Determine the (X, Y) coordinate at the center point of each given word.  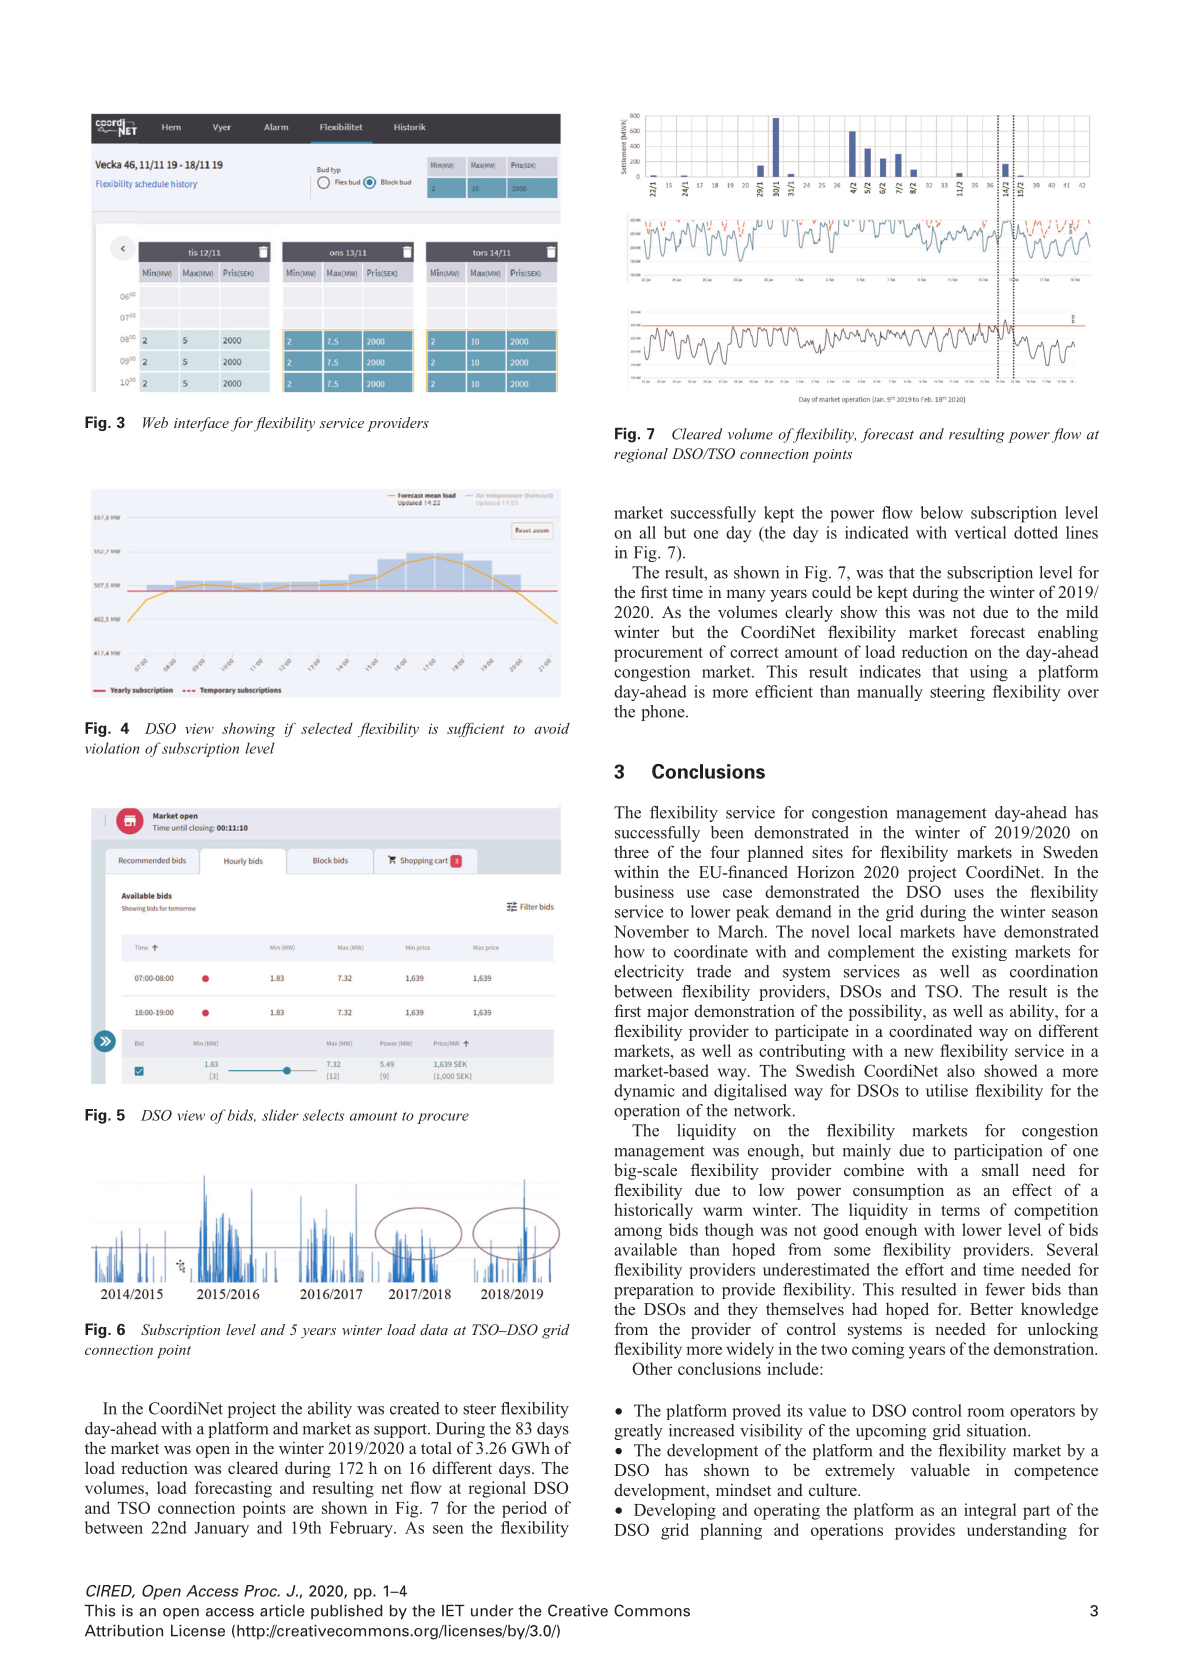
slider (280, 1115)
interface (201, 424)
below (941, 512)
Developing (675, 1511)
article (282, 1611)
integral (990, 1511)
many (746, 596)
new (918, 1052)
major (668, 1012)
